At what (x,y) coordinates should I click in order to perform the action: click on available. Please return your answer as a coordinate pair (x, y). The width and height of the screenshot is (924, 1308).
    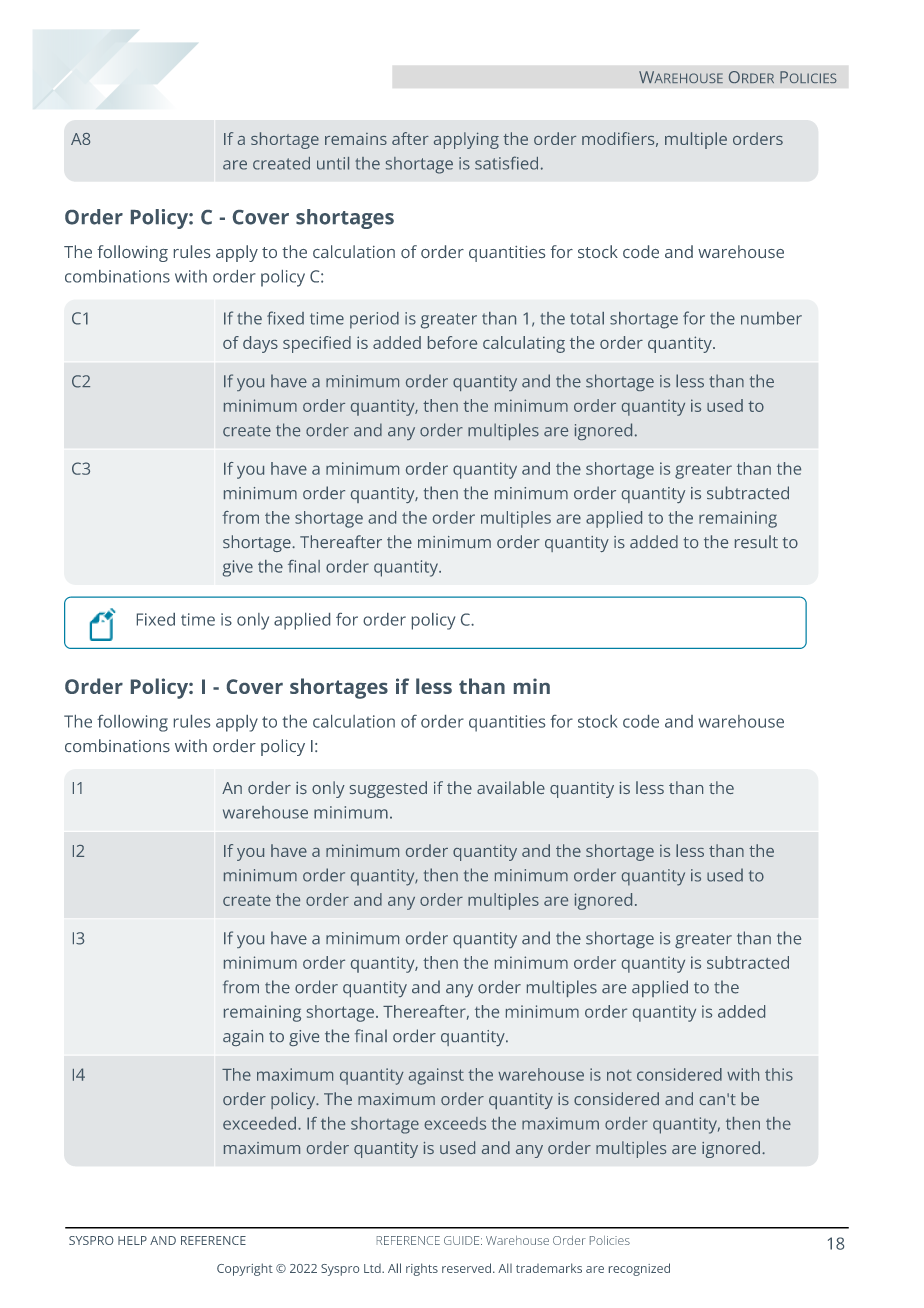
    Looking at the image, I should click on (511, 787).
